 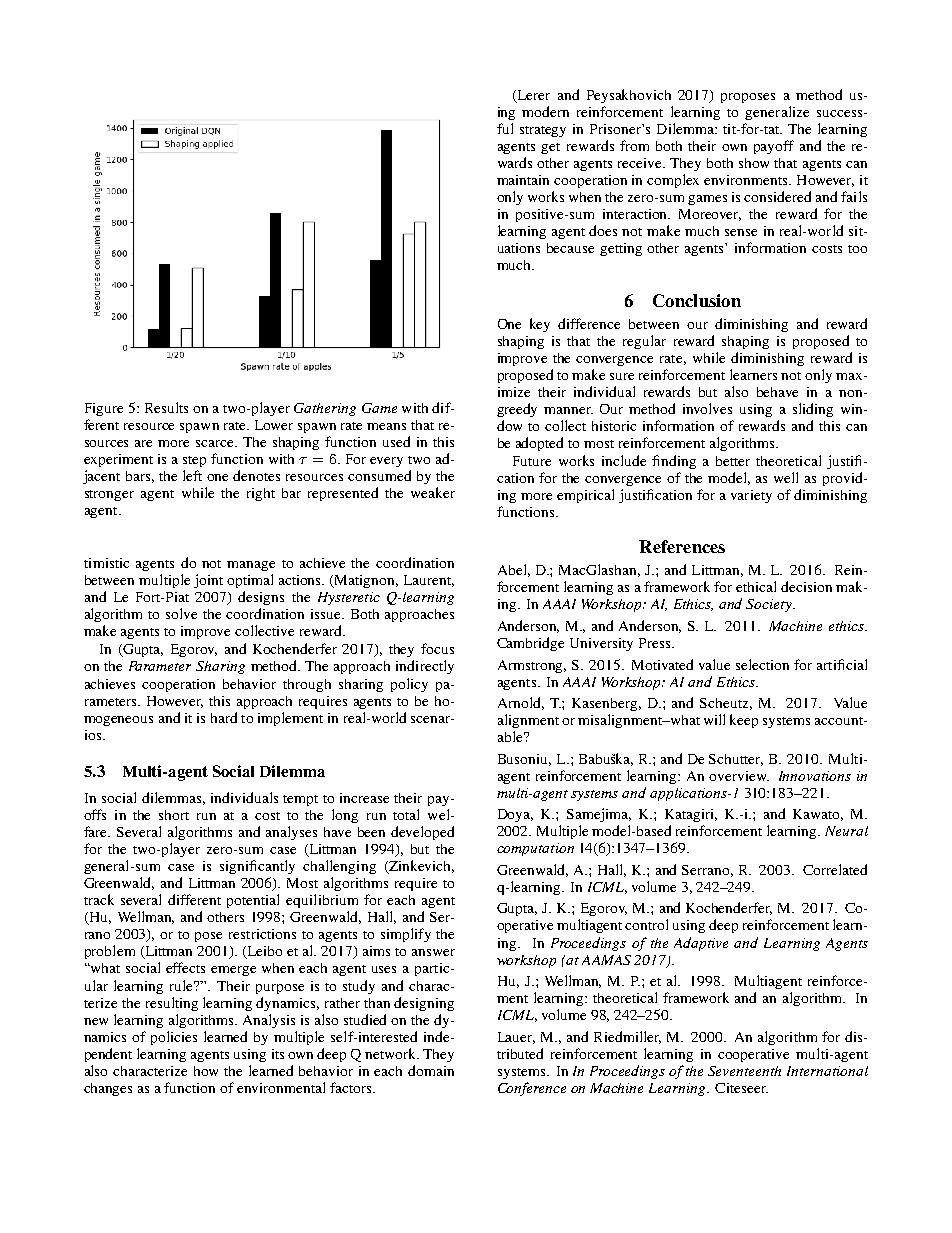 I want to click on does, so click(x=603, y=230).
